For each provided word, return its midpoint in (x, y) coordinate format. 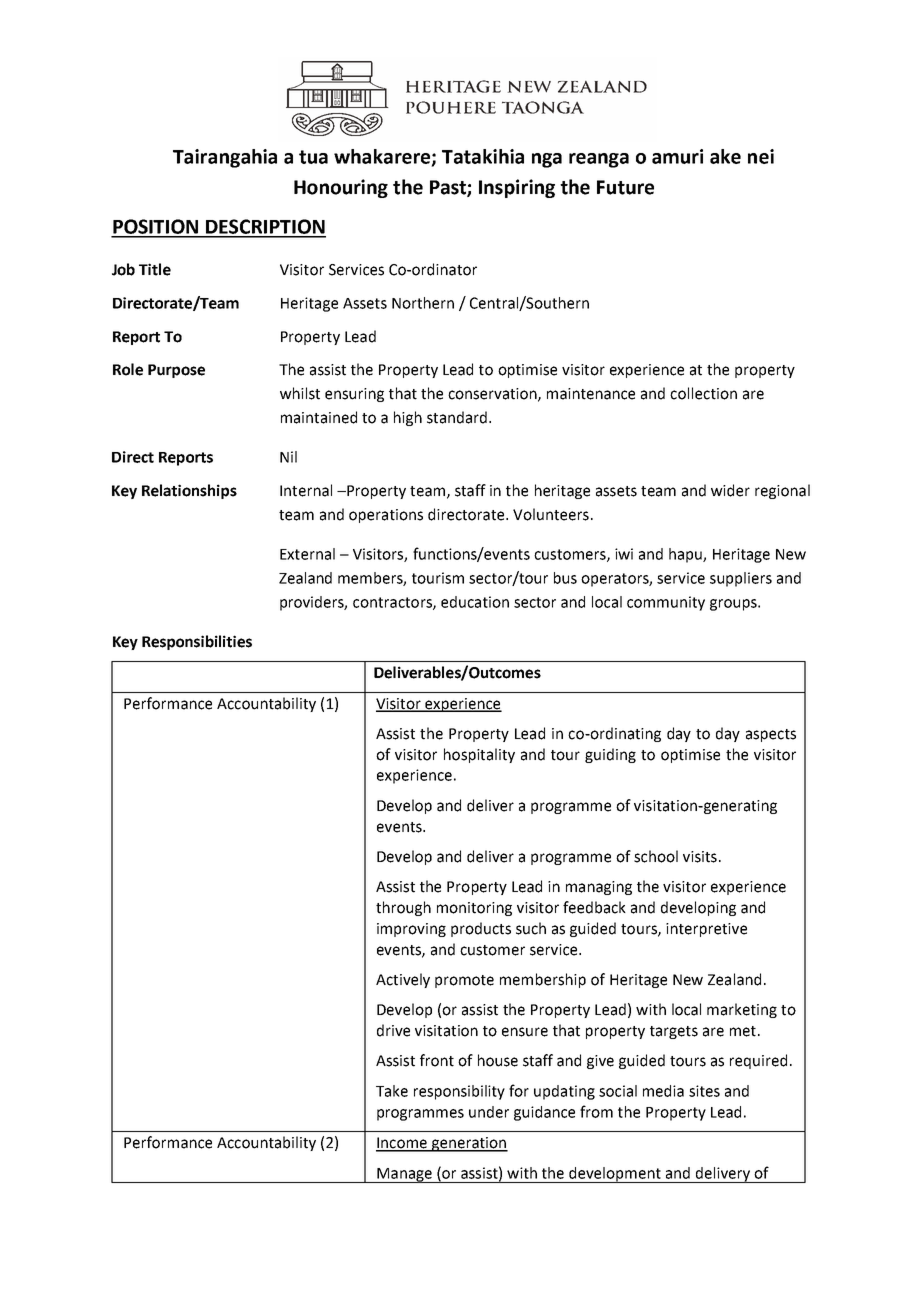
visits (700, 857)
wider (730, 490)
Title (155, 269)
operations (386, 516)
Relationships (189, 491)
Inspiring (517, 188)
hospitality (479, 755)
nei (761, 156)
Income (402, 1144)
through (403, 908)
